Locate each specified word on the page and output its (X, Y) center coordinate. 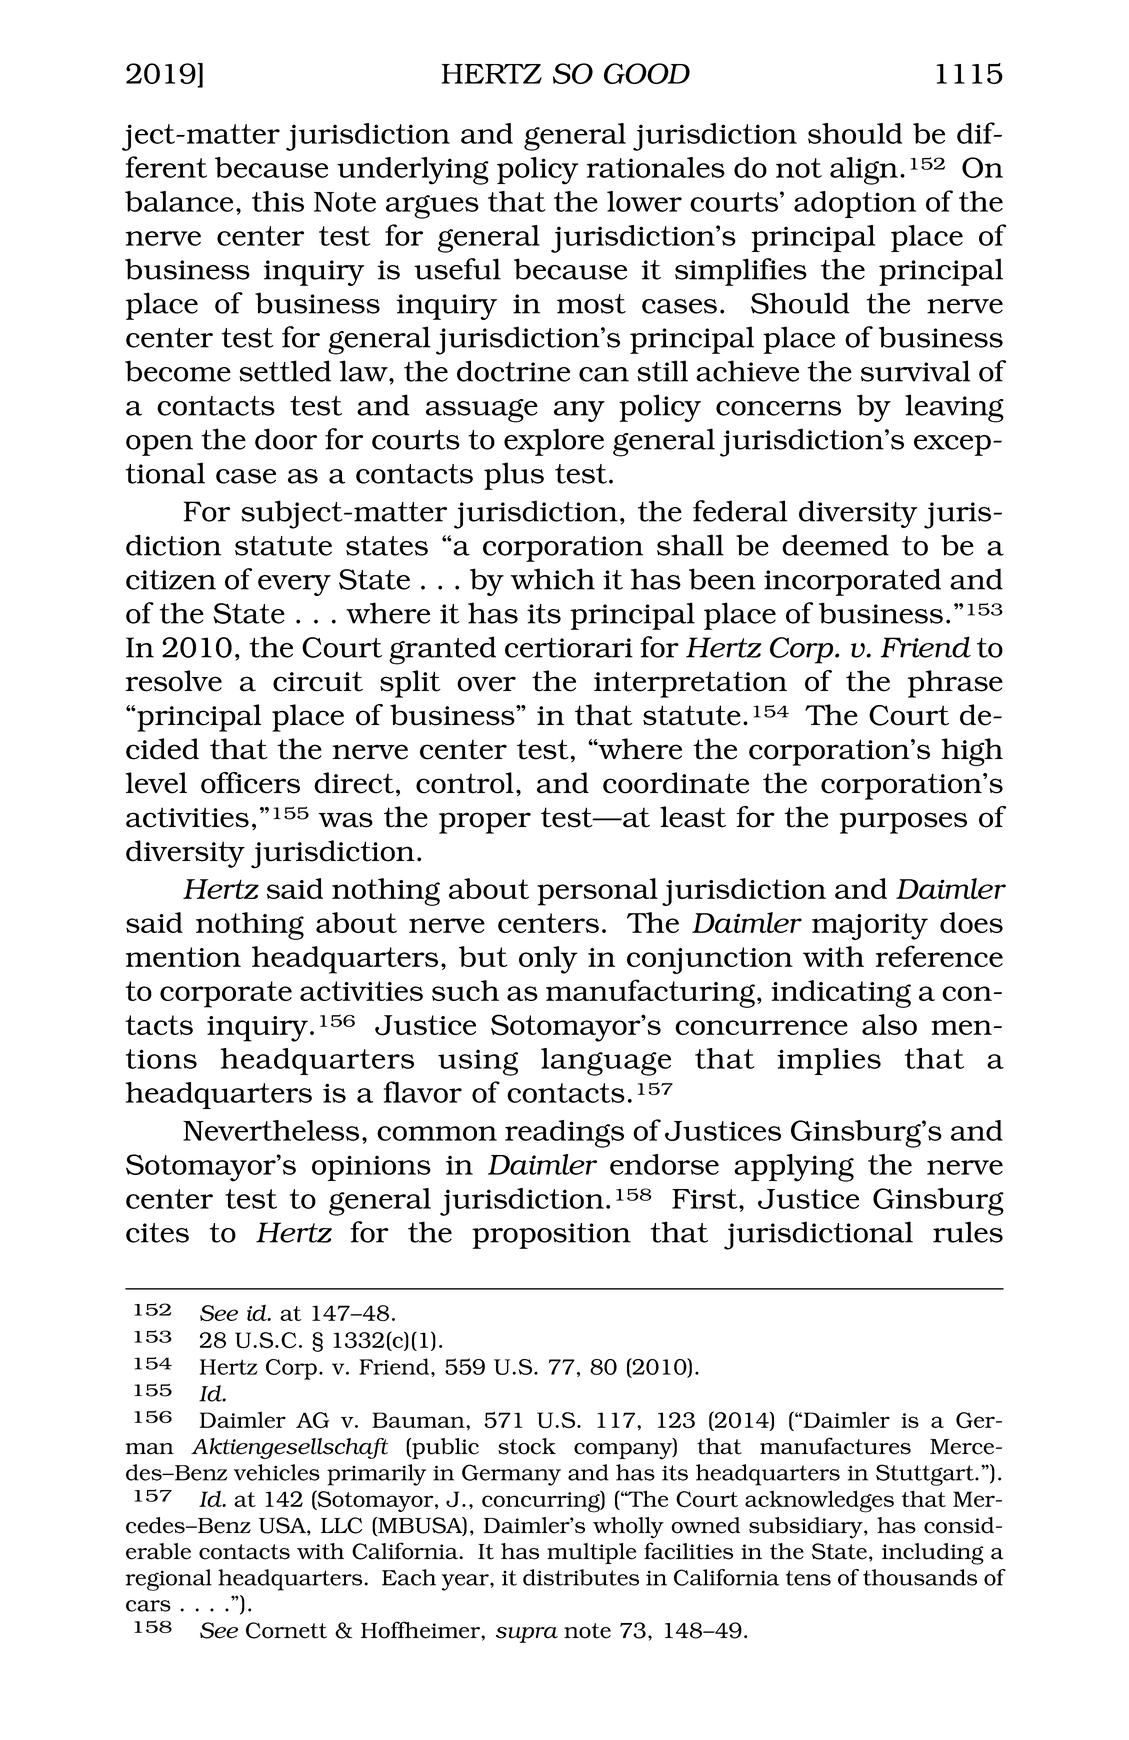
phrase (955, 684)
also (889, 1024)
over (486, 684)
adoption (855, 204)
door (286, 439)
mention (183, 957)
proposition (551, 1236)
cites (157, 1233)
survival (915, 371)
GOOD (647, 73)
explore (554, 442)
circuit (318, 681)
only (548, 960)
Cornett (286, 1630)
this (278, 201)
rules (968, 1232)
